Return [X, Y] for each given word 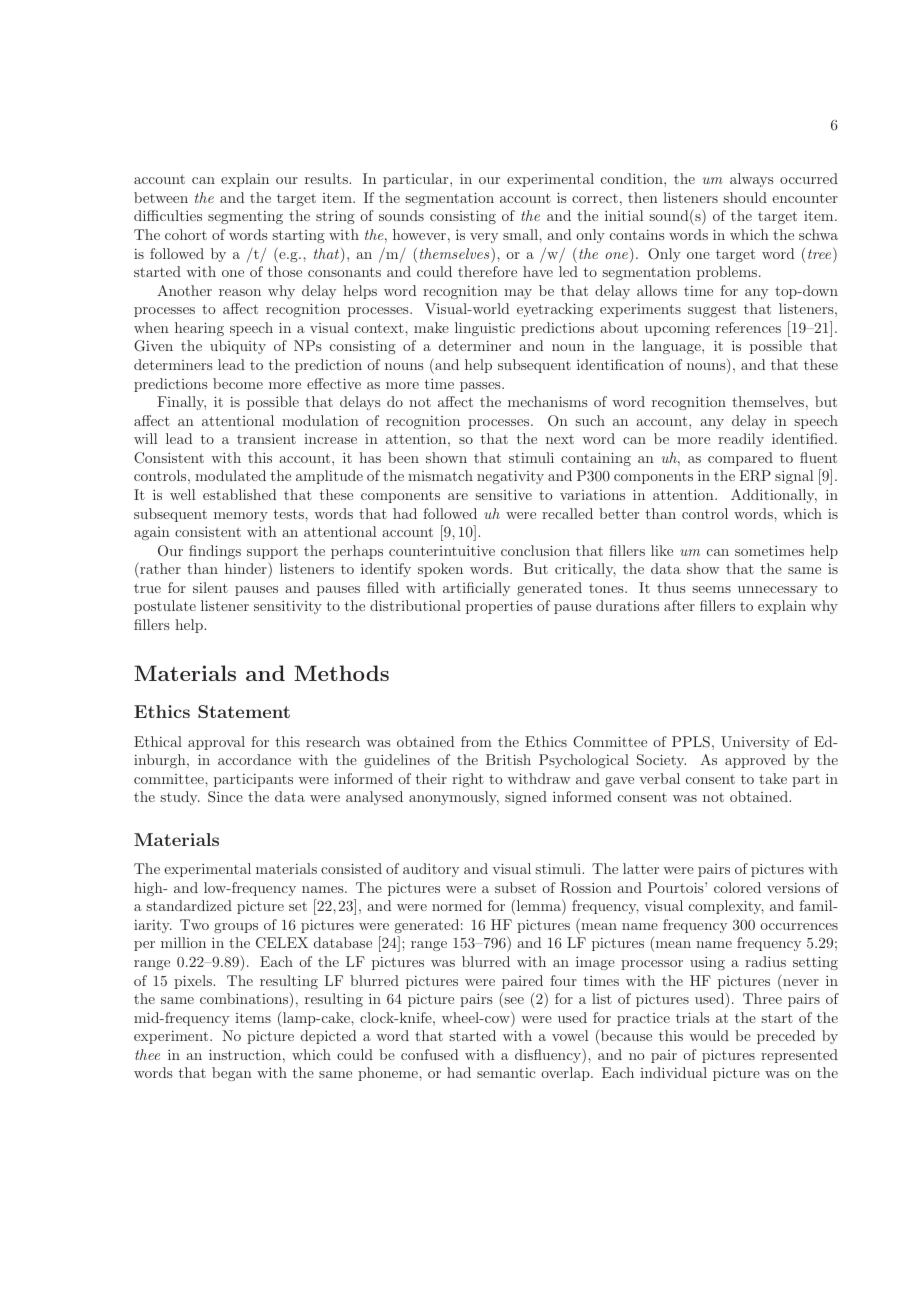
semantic [506, 1073]
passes [481, 387]
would [709, 1035]
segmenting [245, 217]
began [232, 1074]
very [484, 238]
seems [711, 589]
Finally [181, 403]
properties [499, 607]
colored [737, 887]
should [745, 197]
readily [741, 440]
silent [210, 587]
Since [225, 797]
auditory [431, 870]
